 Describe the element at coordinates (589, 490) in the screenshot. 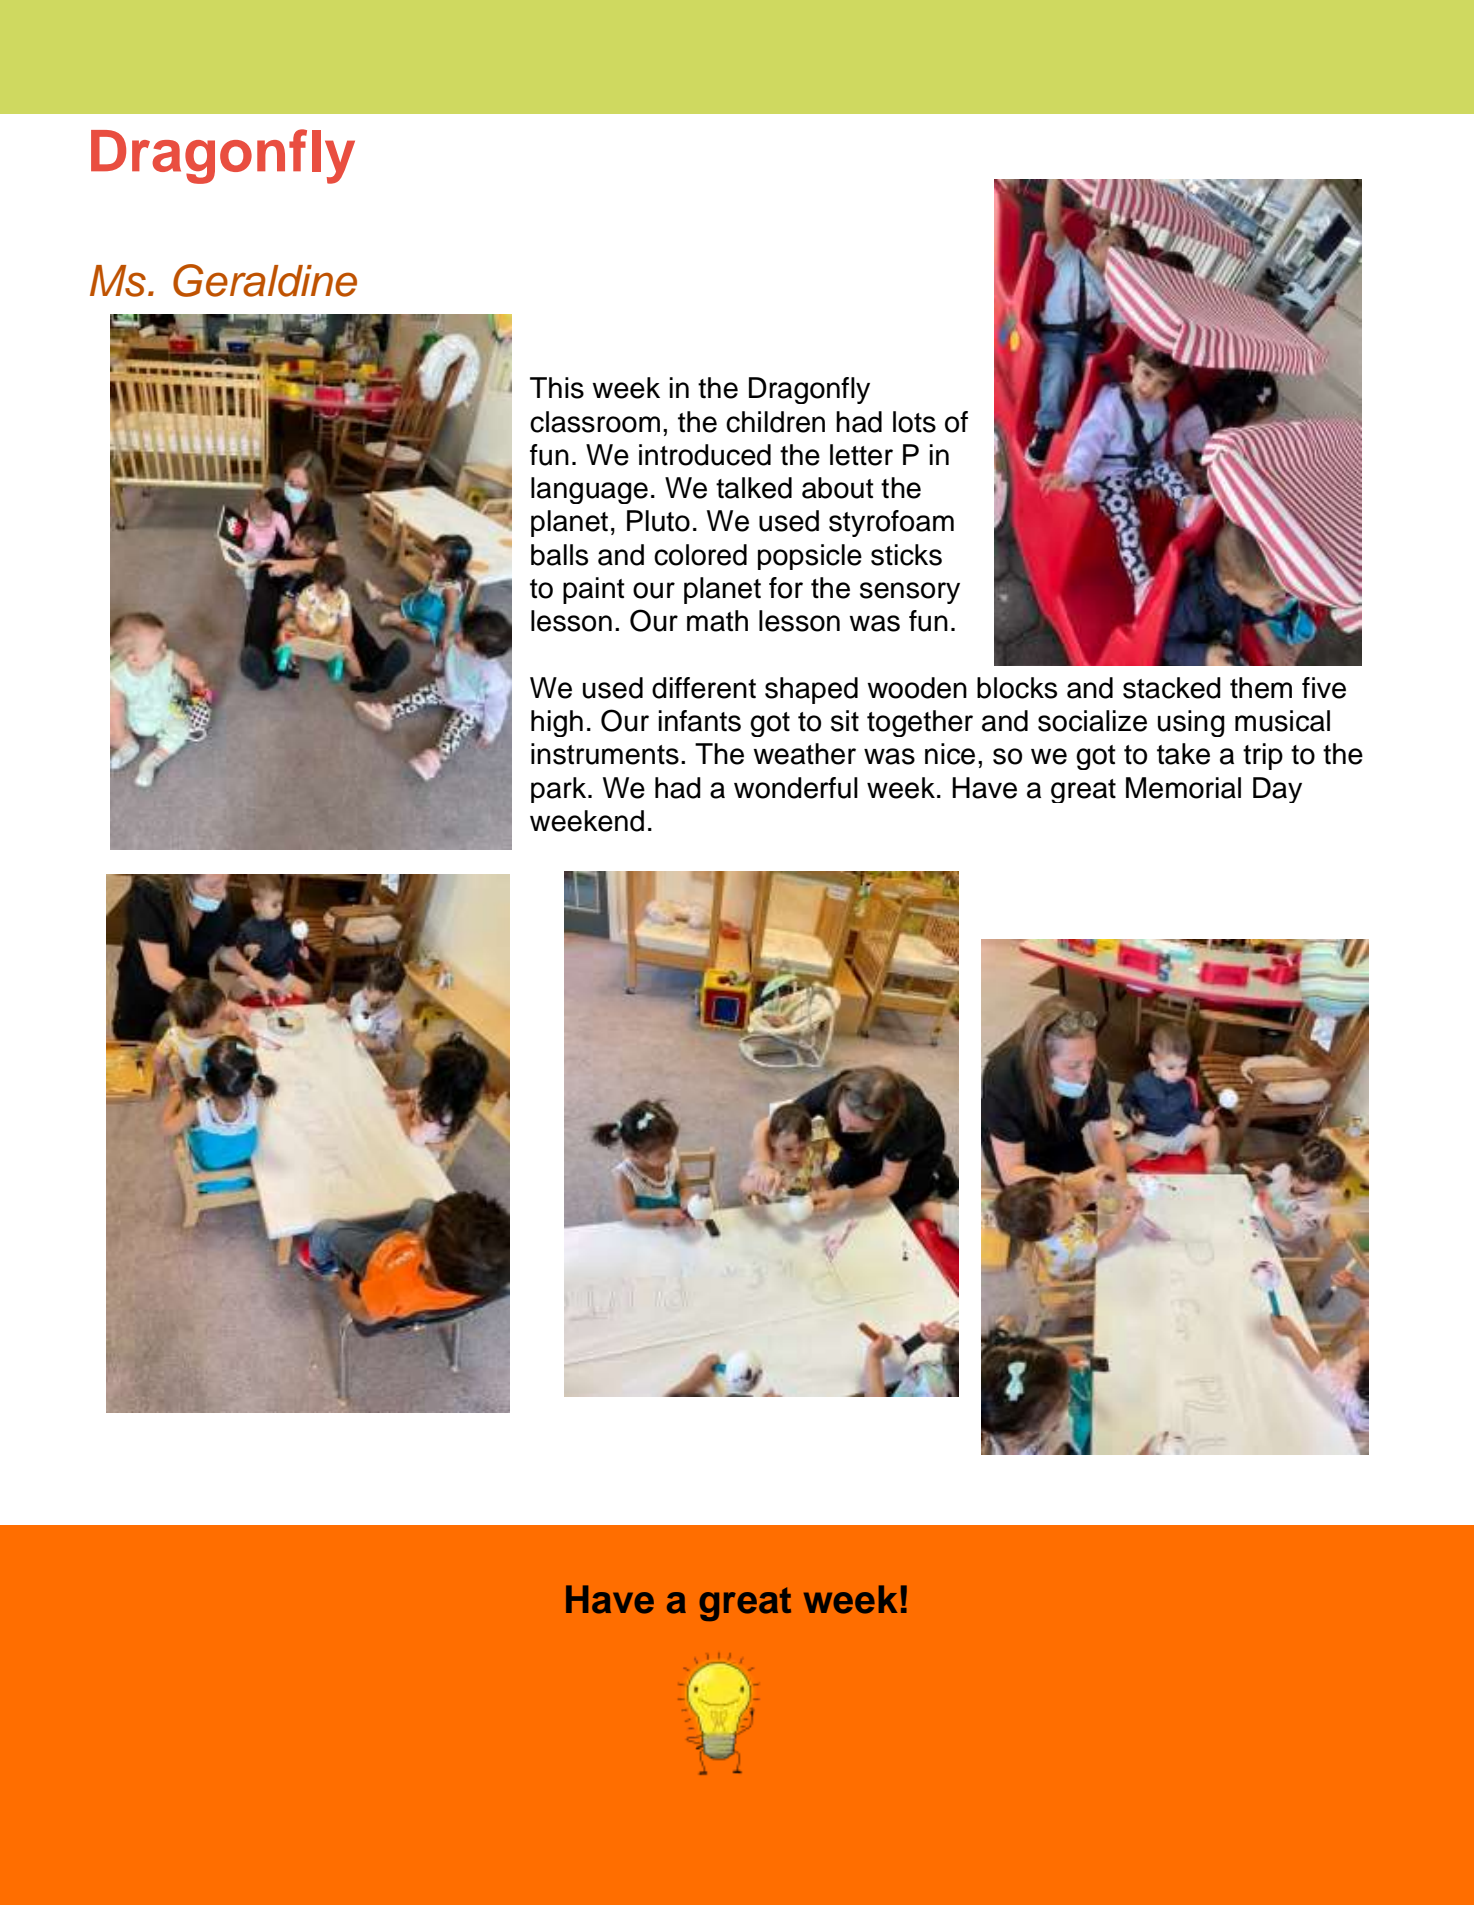

I see `language` at that location.
